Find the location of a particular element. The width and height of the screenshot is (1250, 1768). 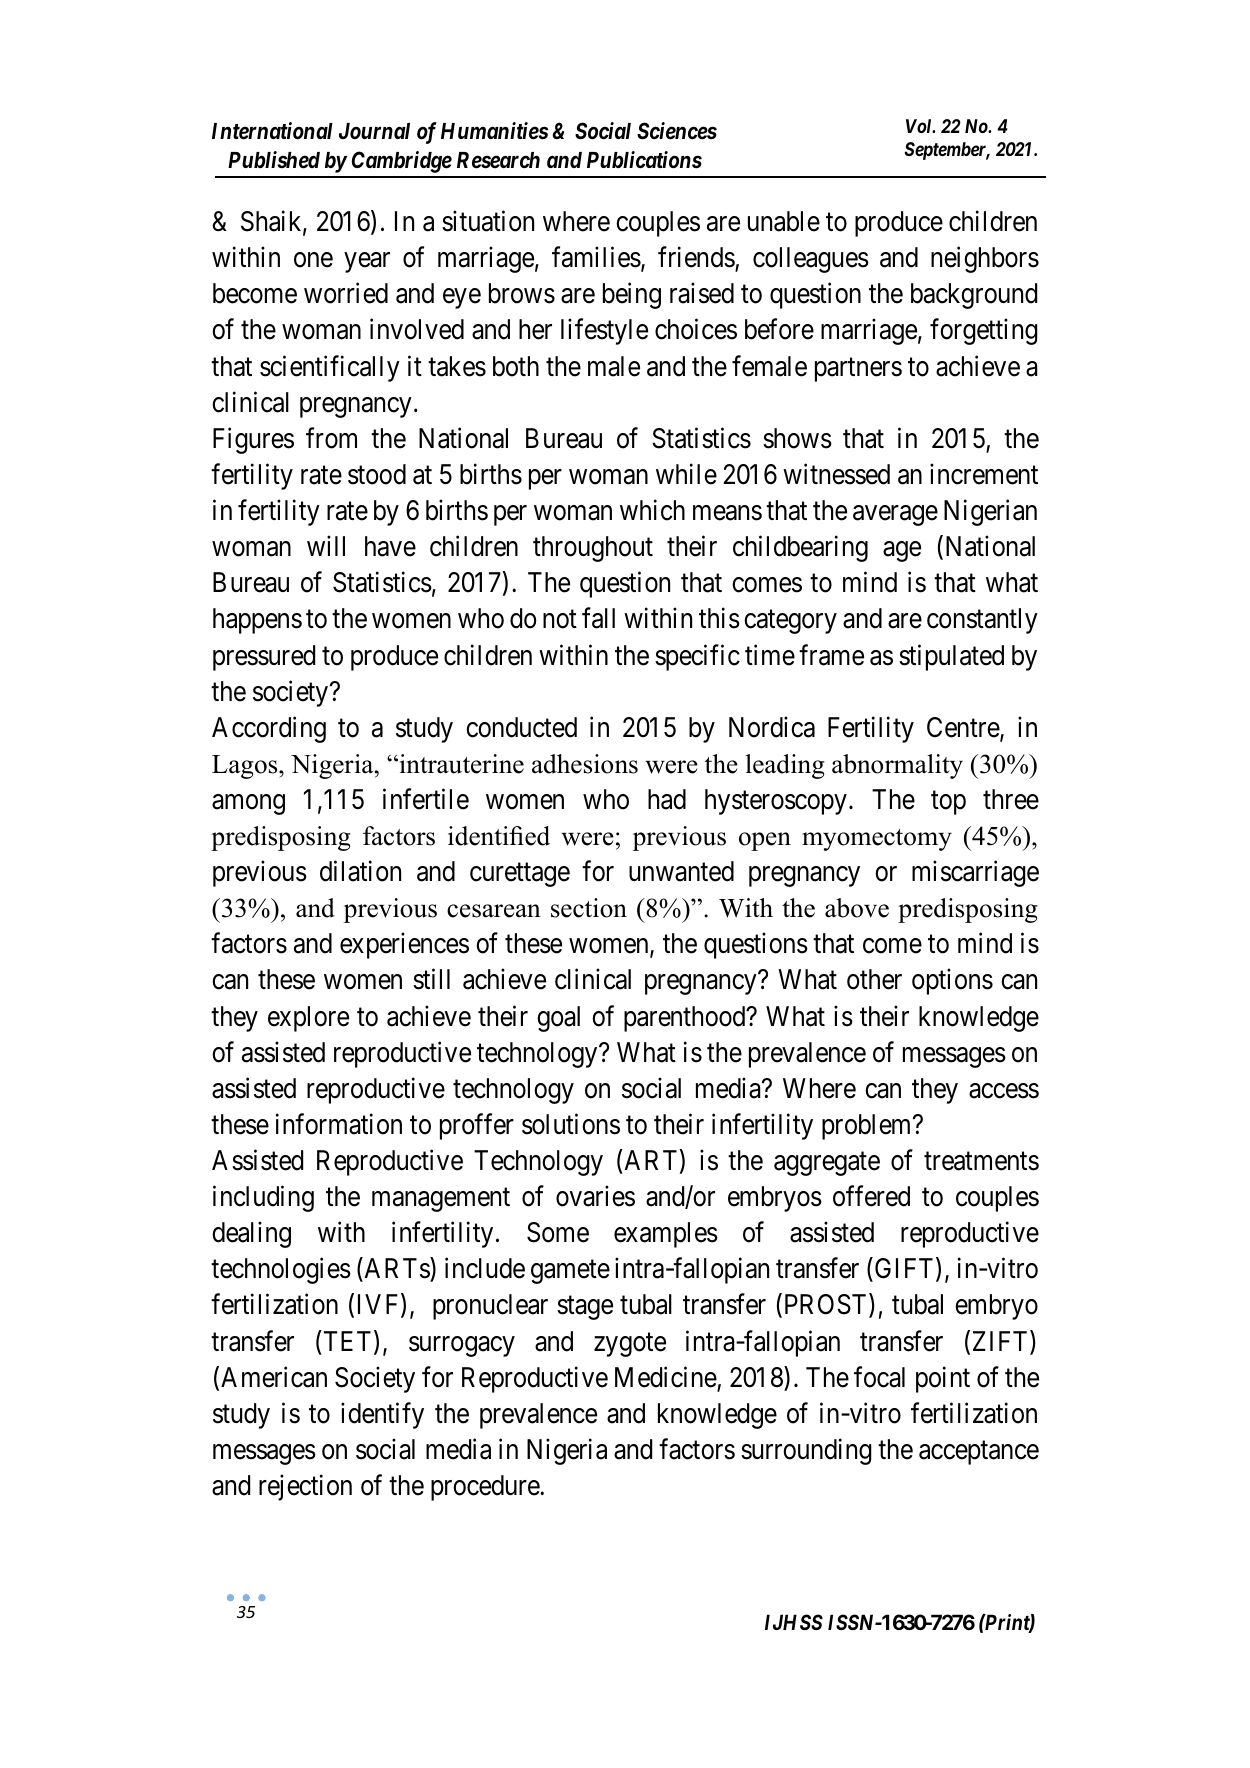

top is located at coordinates (948, 803).
